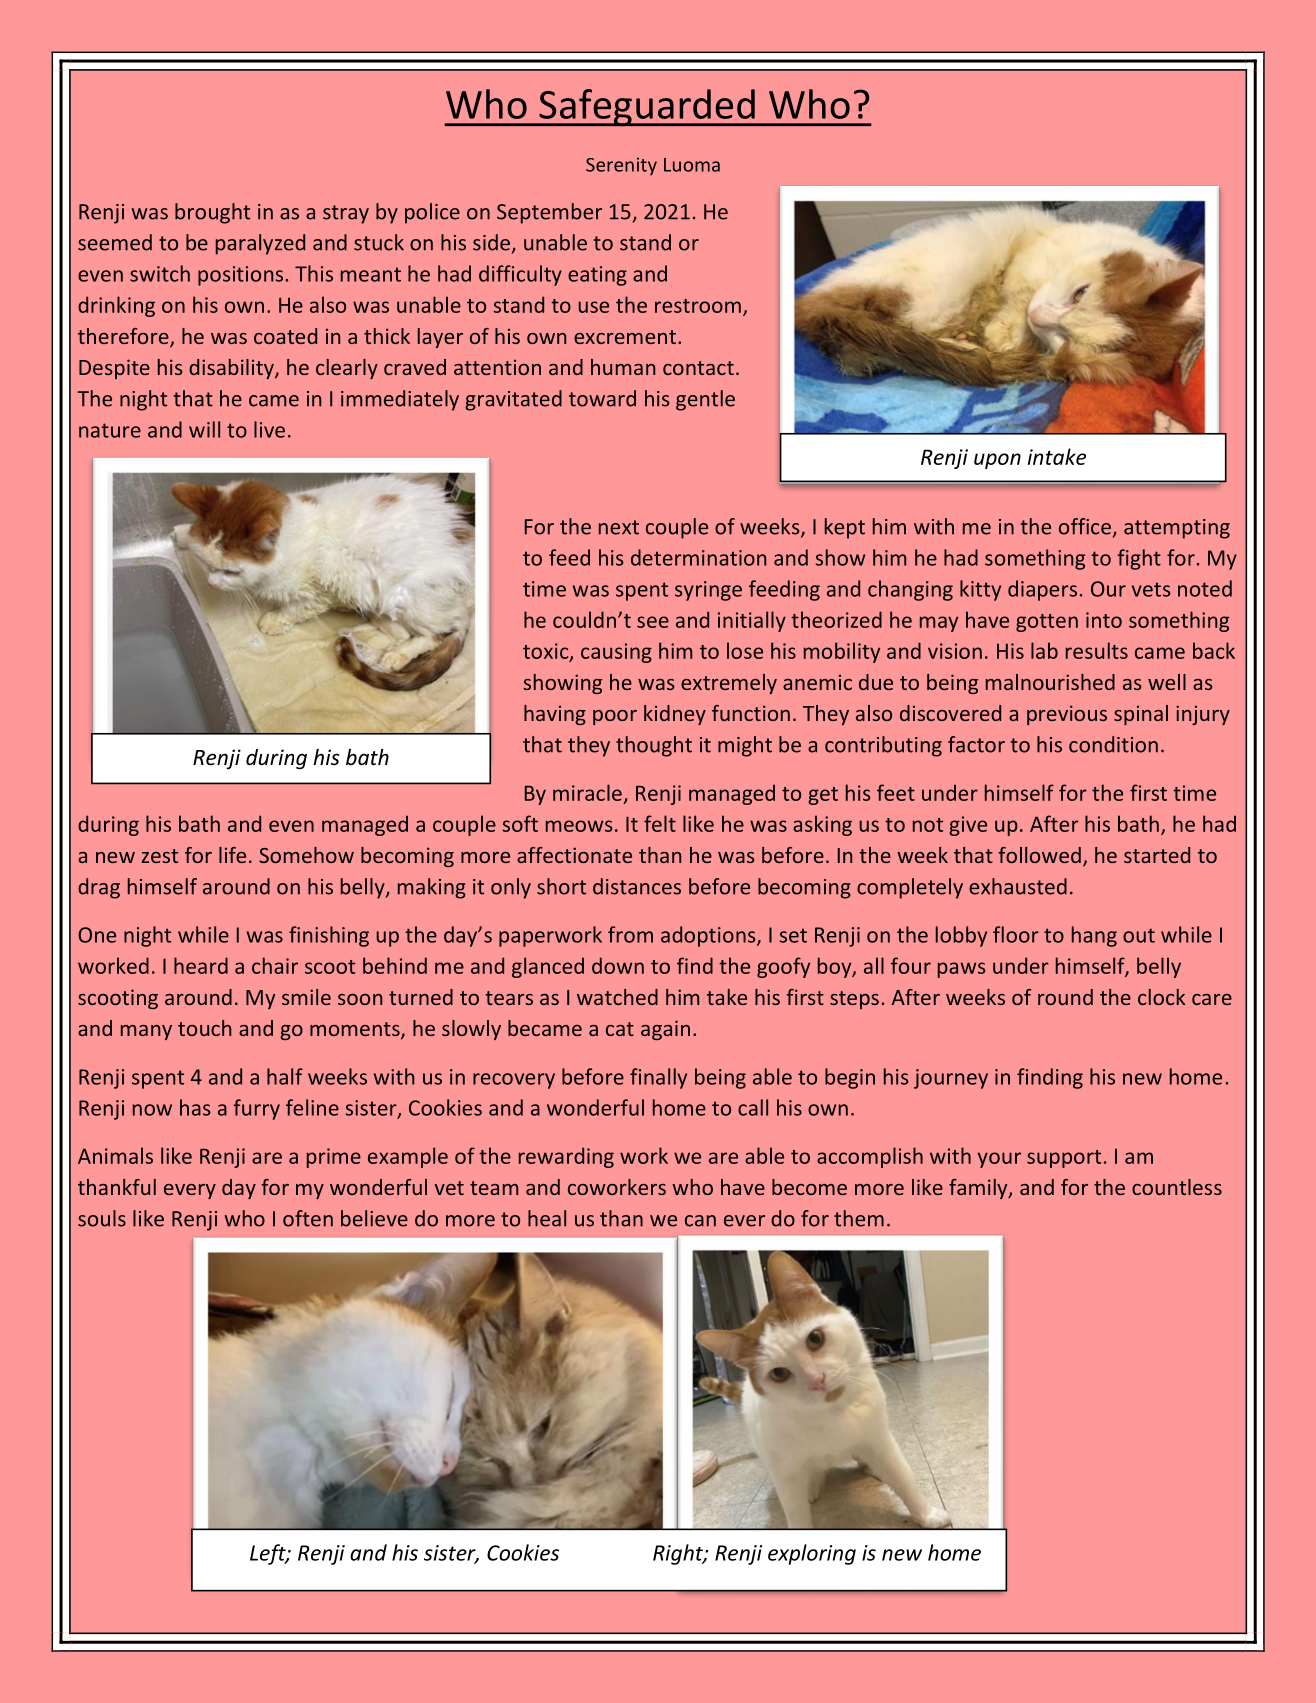 The image size is (1316, 1703). Describe the element at coordinates (1161, 997) in the document. I see `clock` at that location.
